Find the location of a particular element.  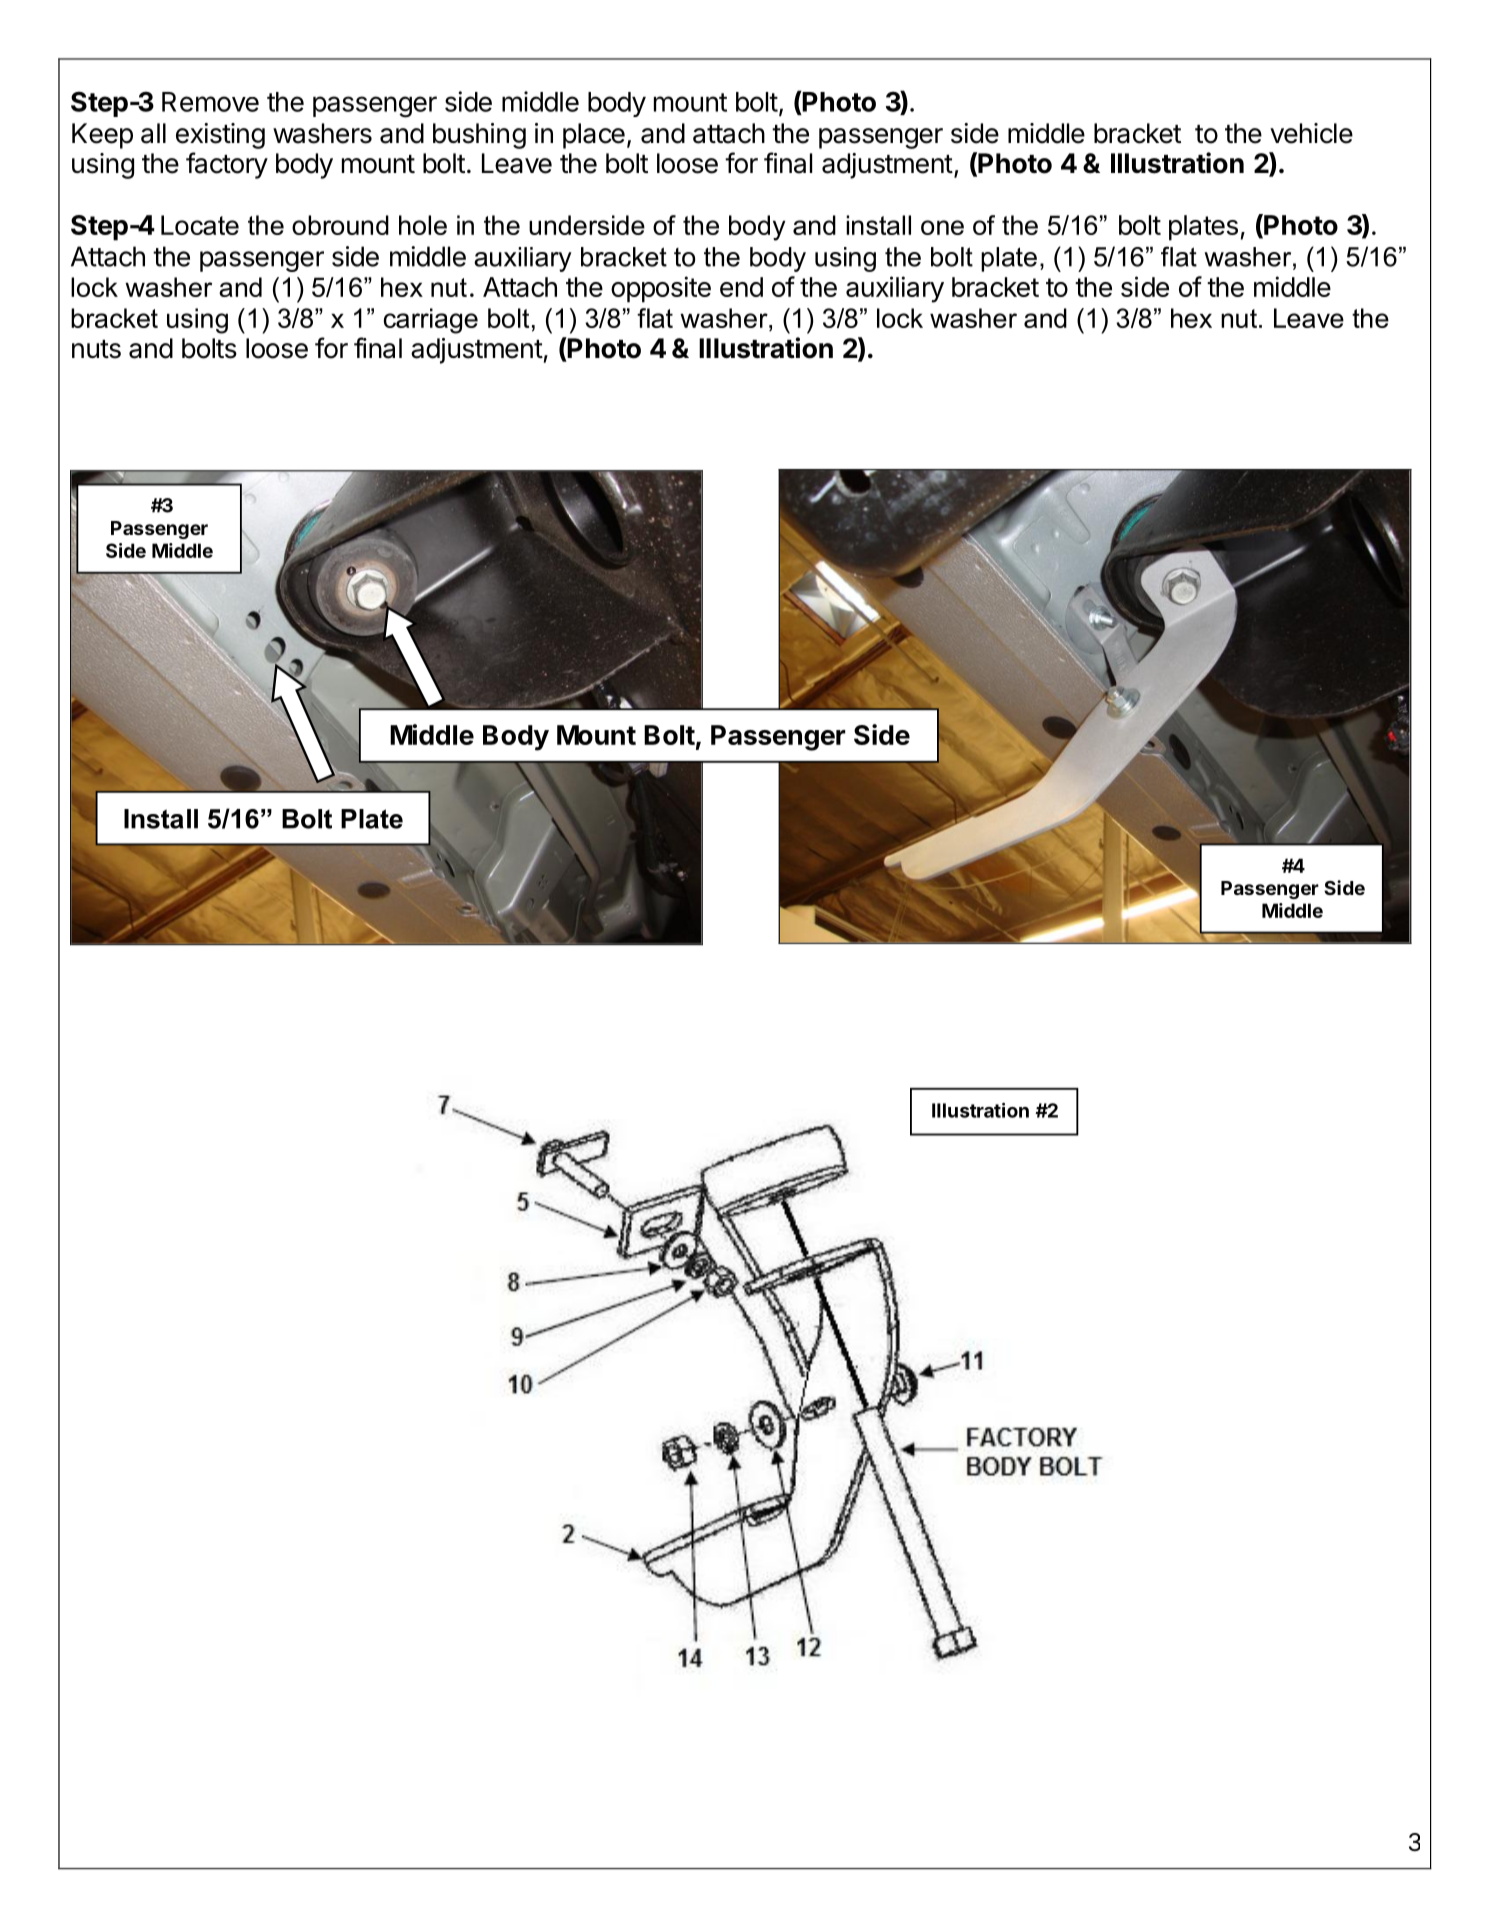

nuts is located at coordinates (96, 349).
